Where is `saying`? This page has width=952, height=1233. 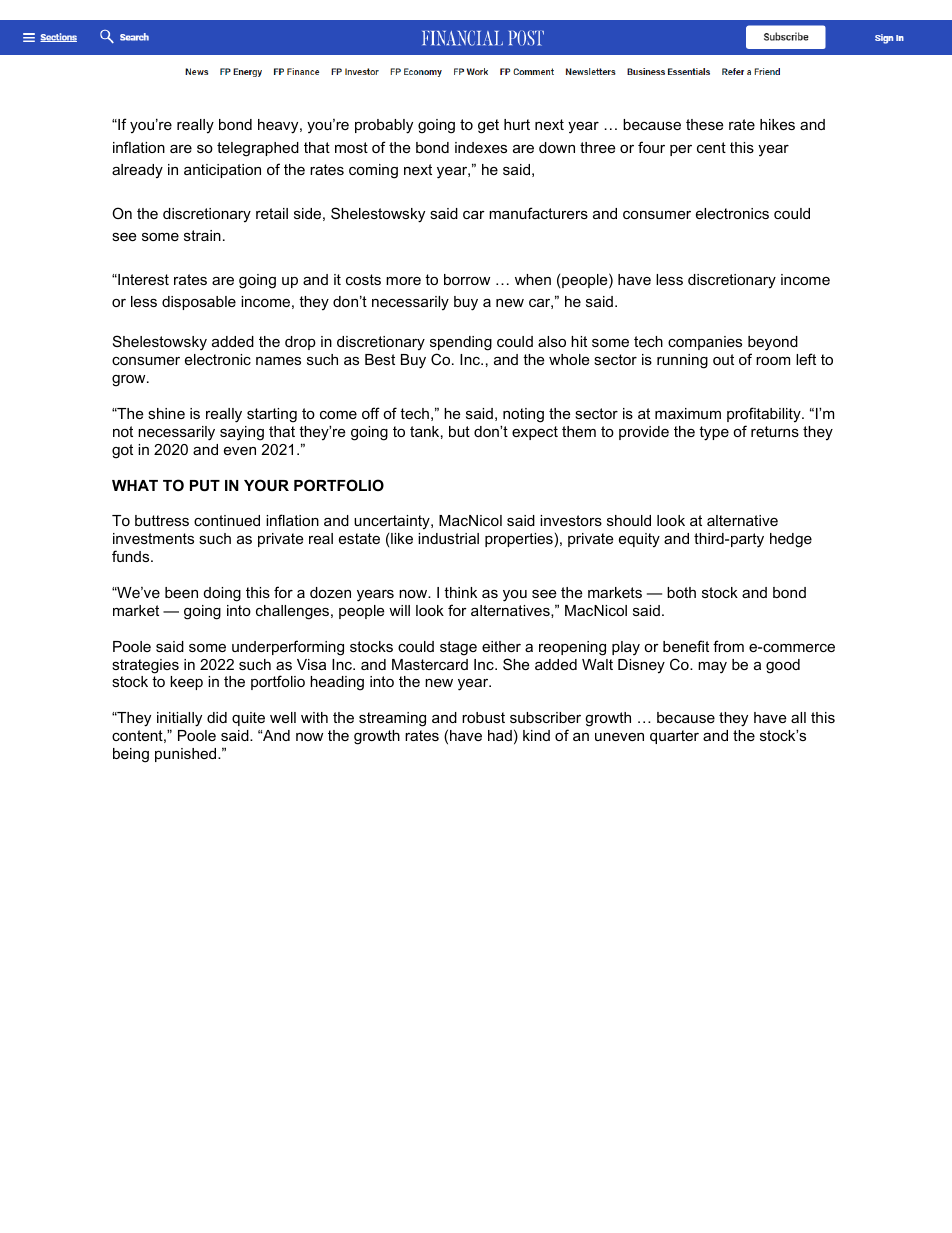 saying is located at coordinates (242, 433).
